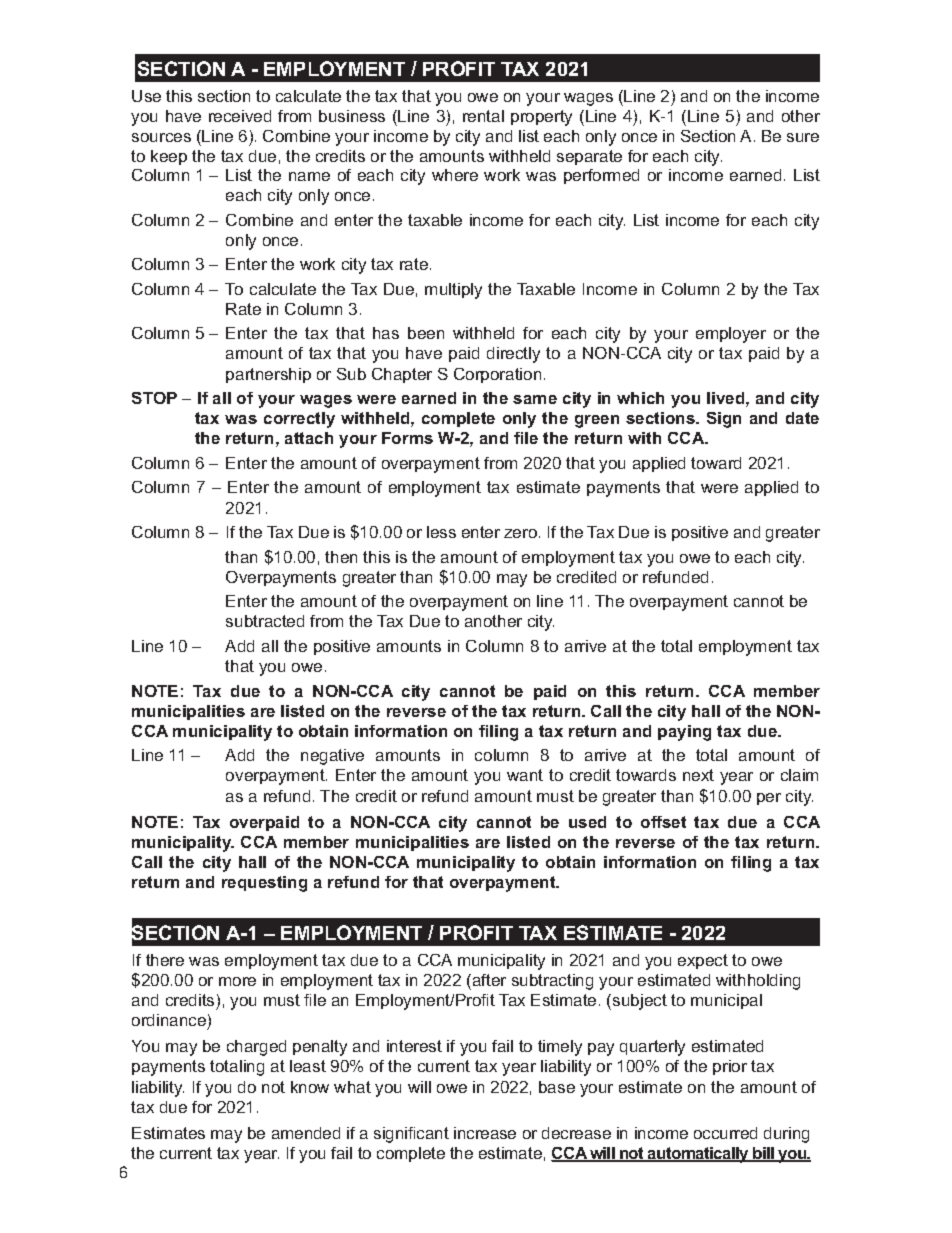  Describe the element at coordinates (310, 1087) in the page. I see `know` at that location.
